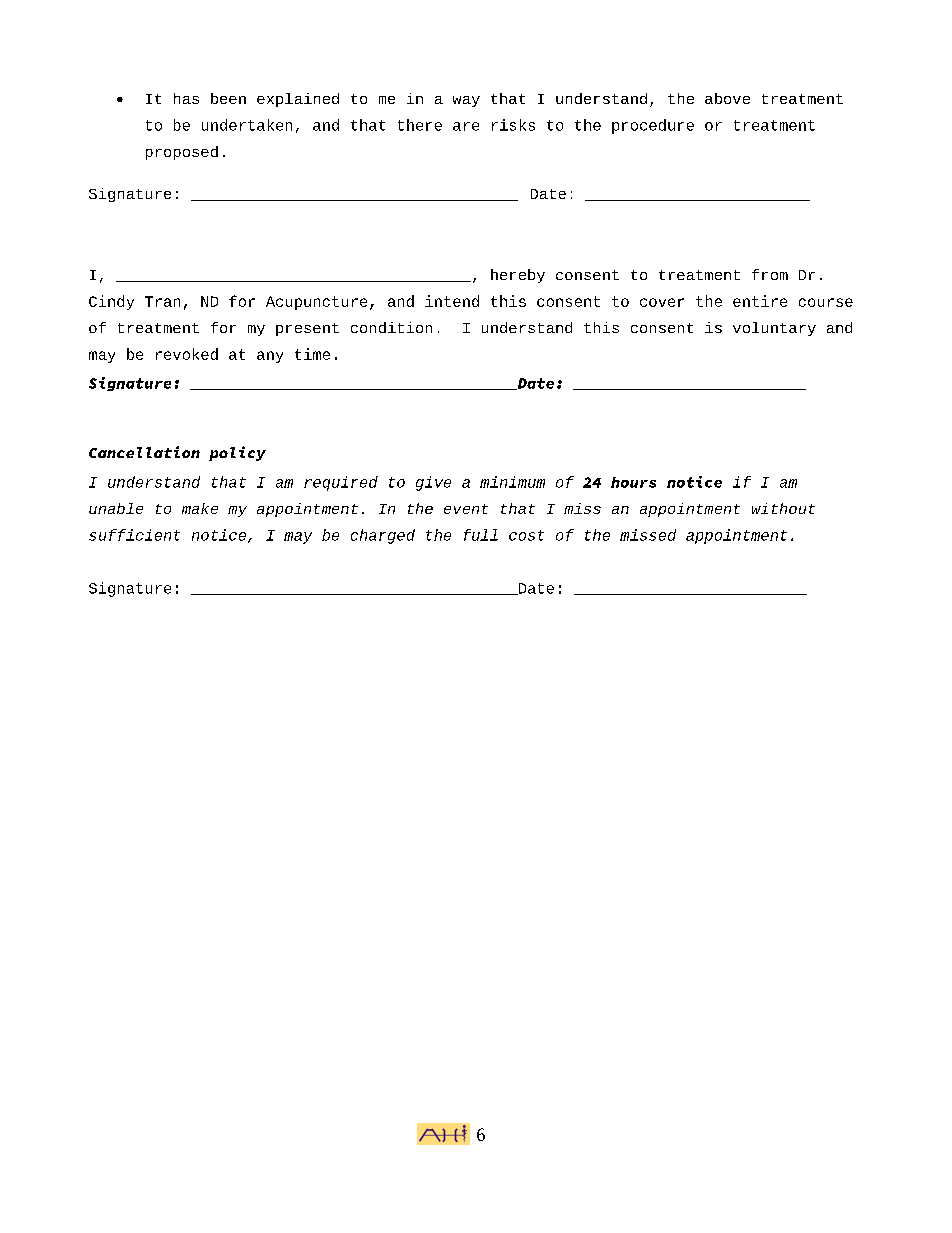 This image has width=952, height=1233. What do you see at coordinates (162, 301) in the image?
I see `Tran` at bounding box center [162, 301].
